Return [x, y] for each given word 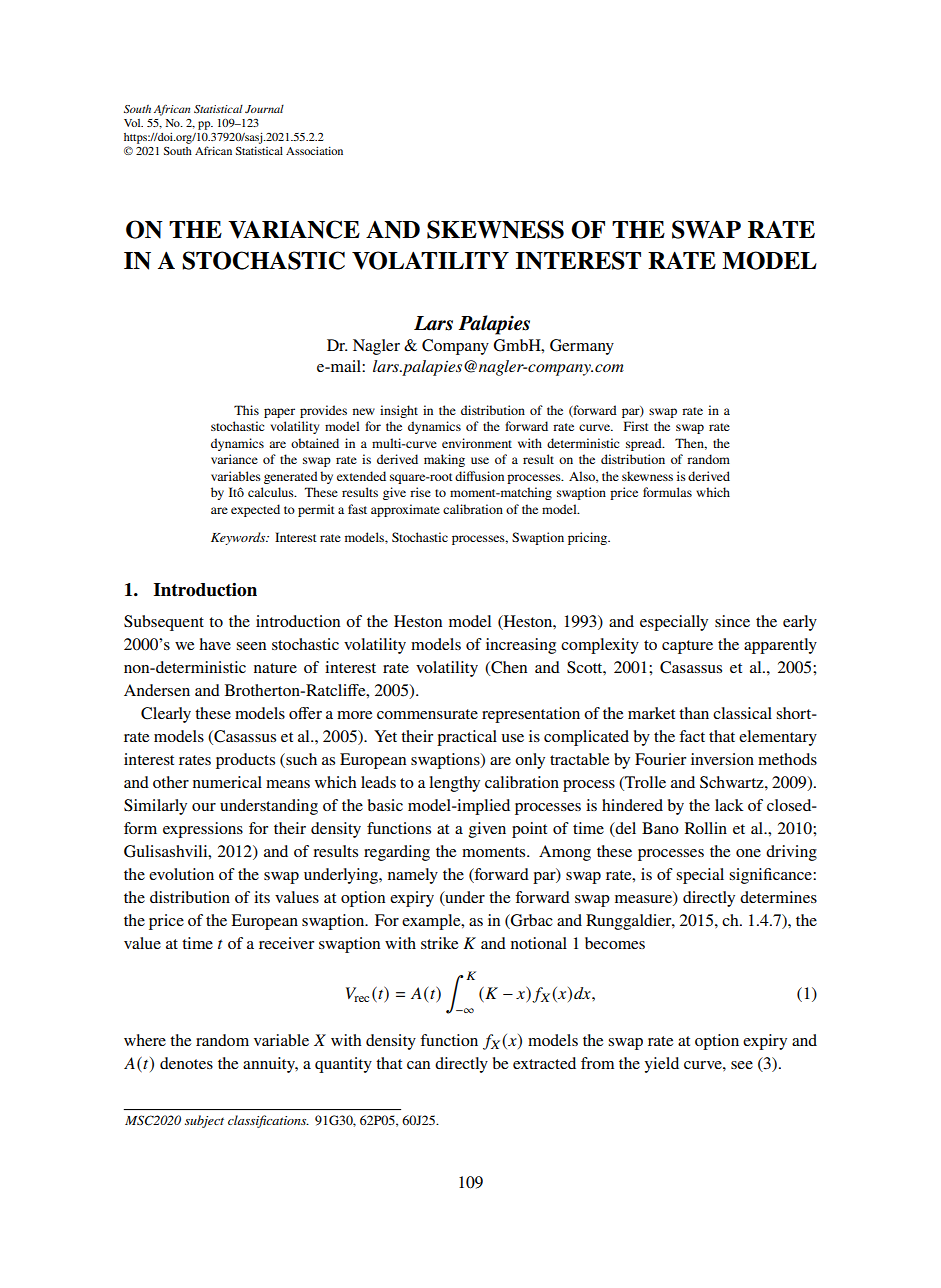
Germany [582, 347]
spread [645, 444]
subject [204, 1121]
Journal [264, 109]
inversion [722, 759]
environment [477, 443]
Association [314, 151]
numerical [227, 782]
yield [662, 1065]
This [246, 410]
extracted [544, 1063]
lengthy [454, 784]
